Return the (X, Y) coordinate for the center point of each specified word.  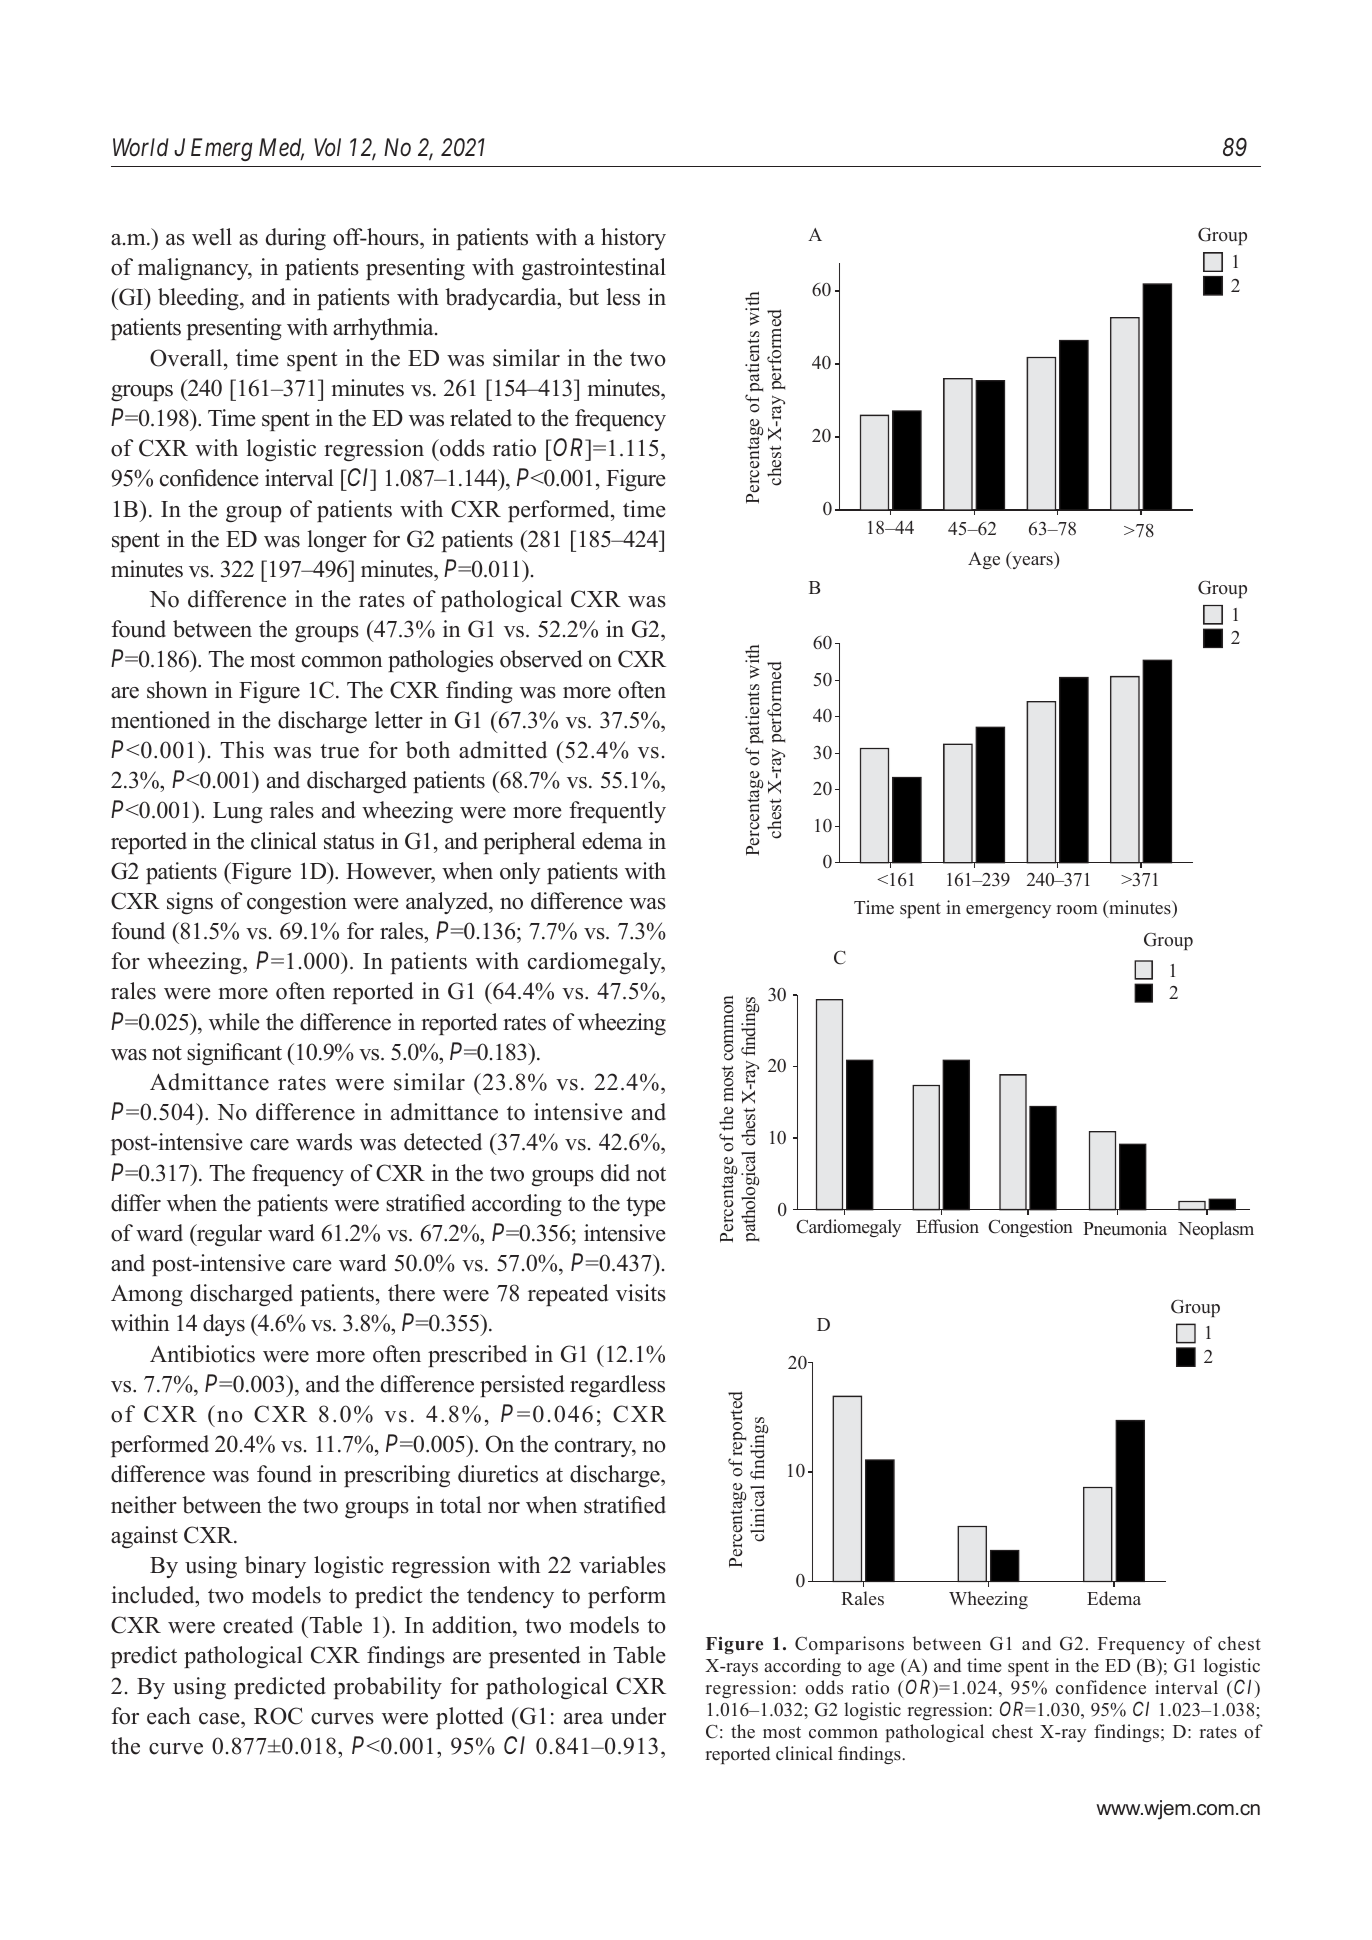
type (646, 1206)
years (1032, 562)
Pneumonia (1125, 1228)
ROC (278, 1716)
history (633, 239)
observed (541, 659)
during (296, 239)
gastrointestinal (594, 269)
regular (228, 1235)
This (242, 750)
